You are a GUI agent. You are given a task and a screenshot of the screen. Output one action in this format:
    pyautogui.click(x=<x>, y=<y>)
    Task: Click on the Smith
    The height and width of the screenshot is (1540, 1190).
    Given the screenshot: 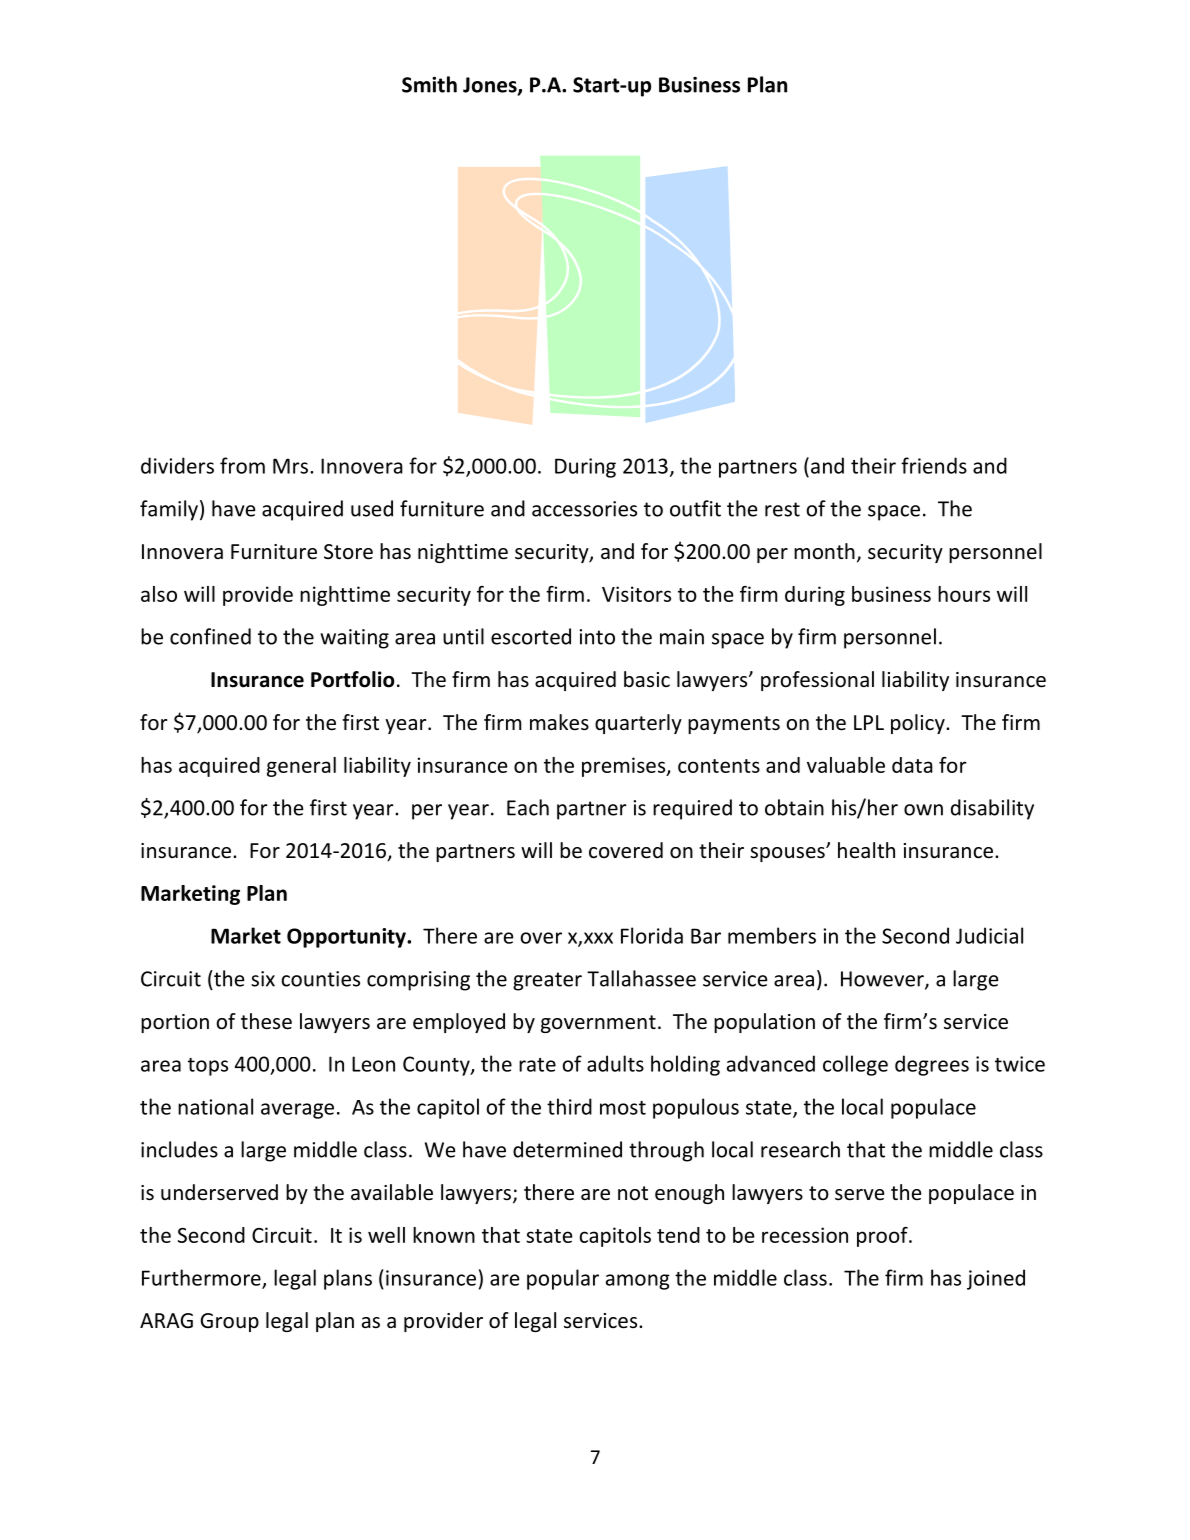 What is the action you would take?
    pyautogui.click(x=429, y=84)
